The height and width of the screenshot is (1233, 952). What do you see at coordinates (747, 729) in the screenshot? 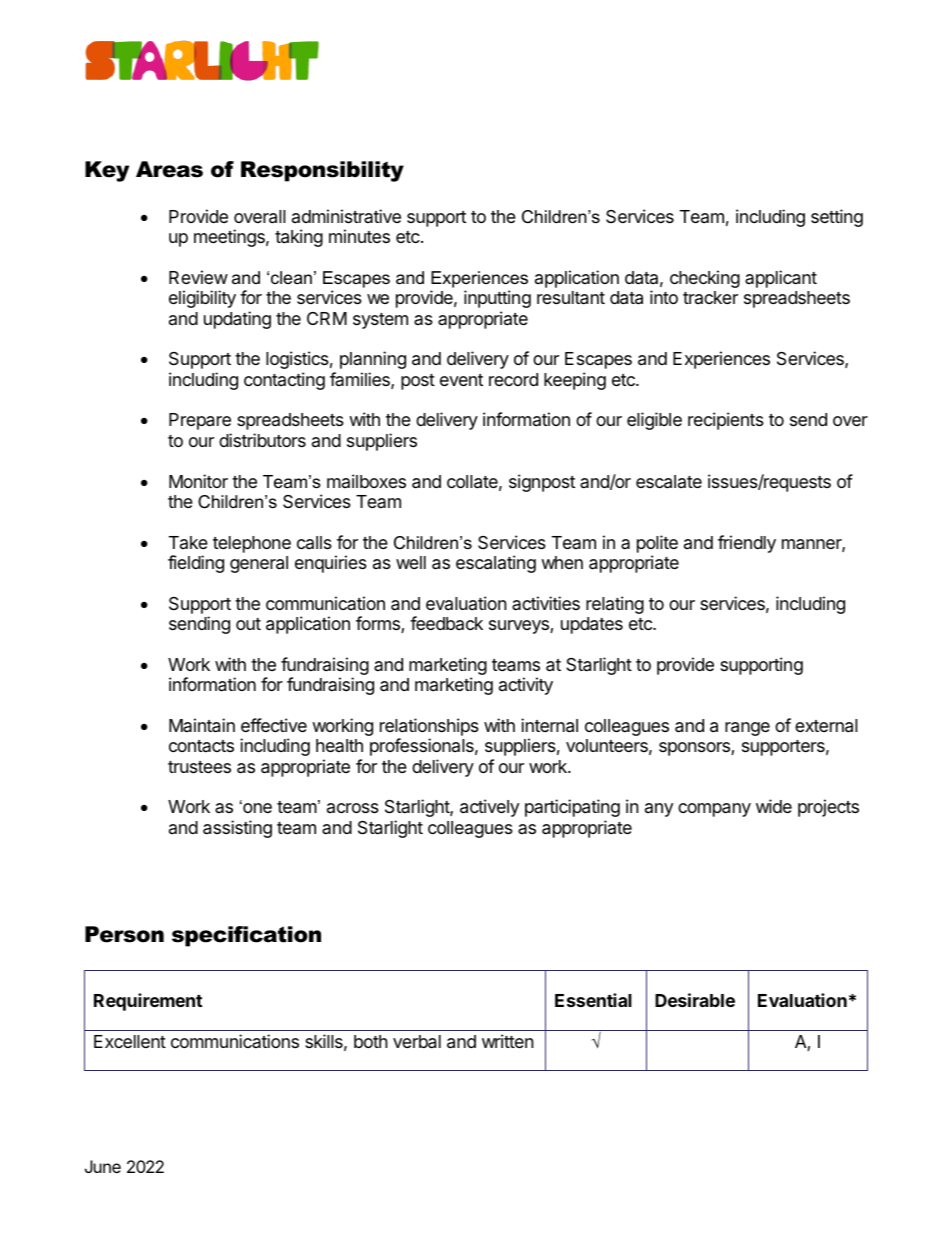
I see `range` at bounding box center [747, 729].
